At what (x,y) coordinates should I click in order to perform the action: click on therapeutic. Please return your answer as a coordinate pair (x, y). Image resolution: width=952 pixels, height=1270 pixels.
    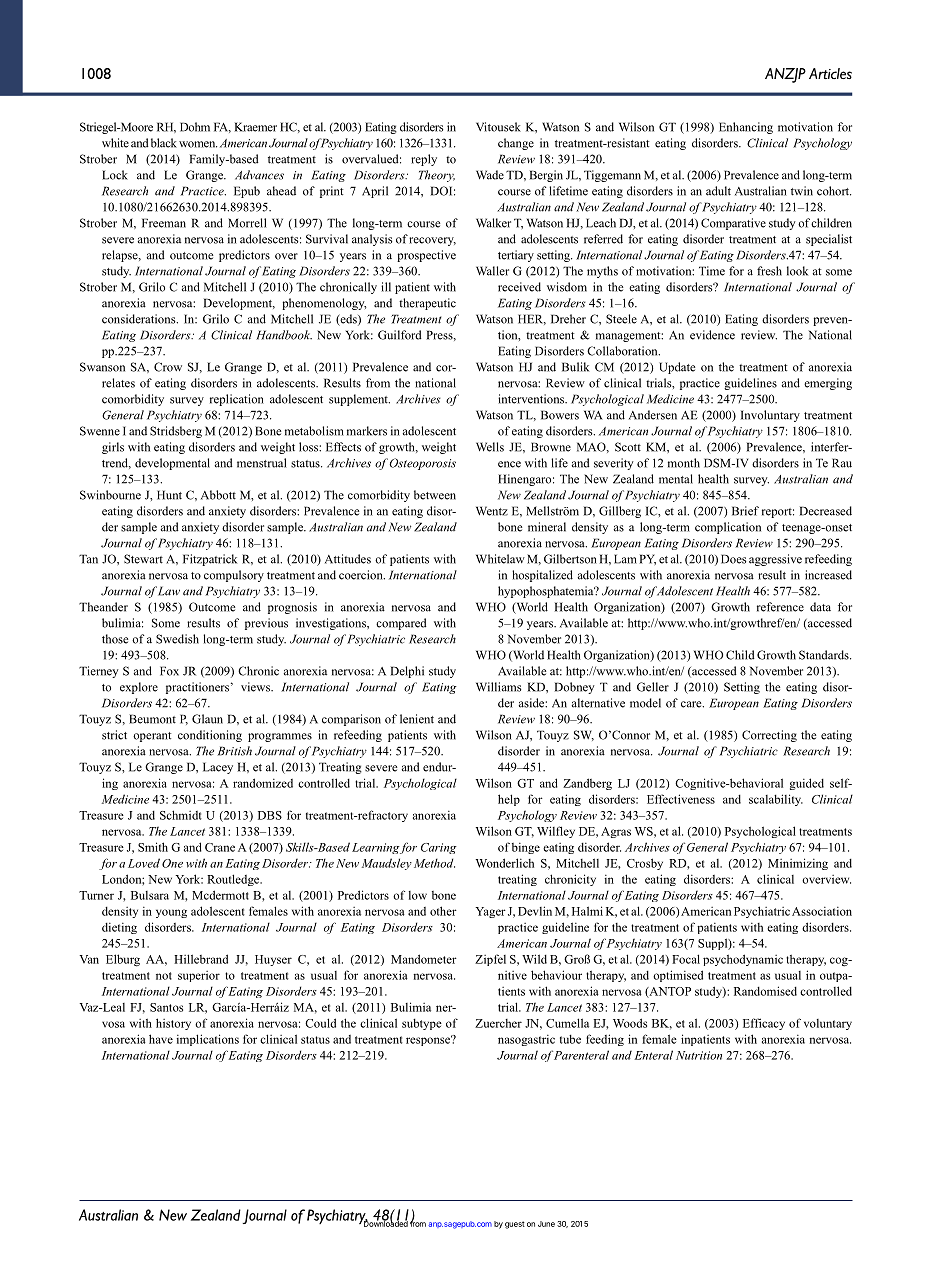
    Looking at the image, I should click on (427, 304).
